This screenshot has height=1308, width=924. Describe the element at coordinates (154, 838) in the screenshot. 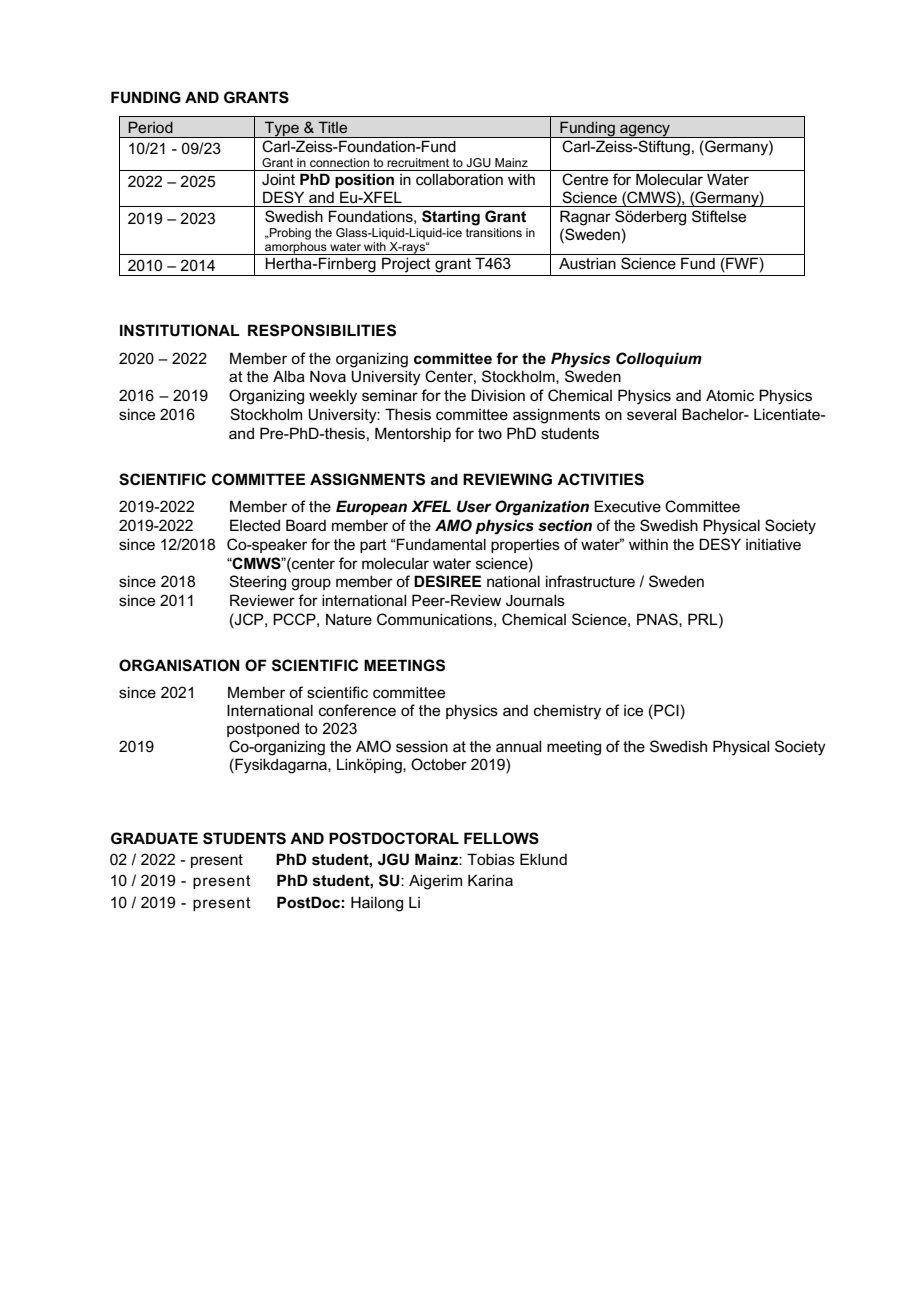

I see `GRADUATE` at that location.
